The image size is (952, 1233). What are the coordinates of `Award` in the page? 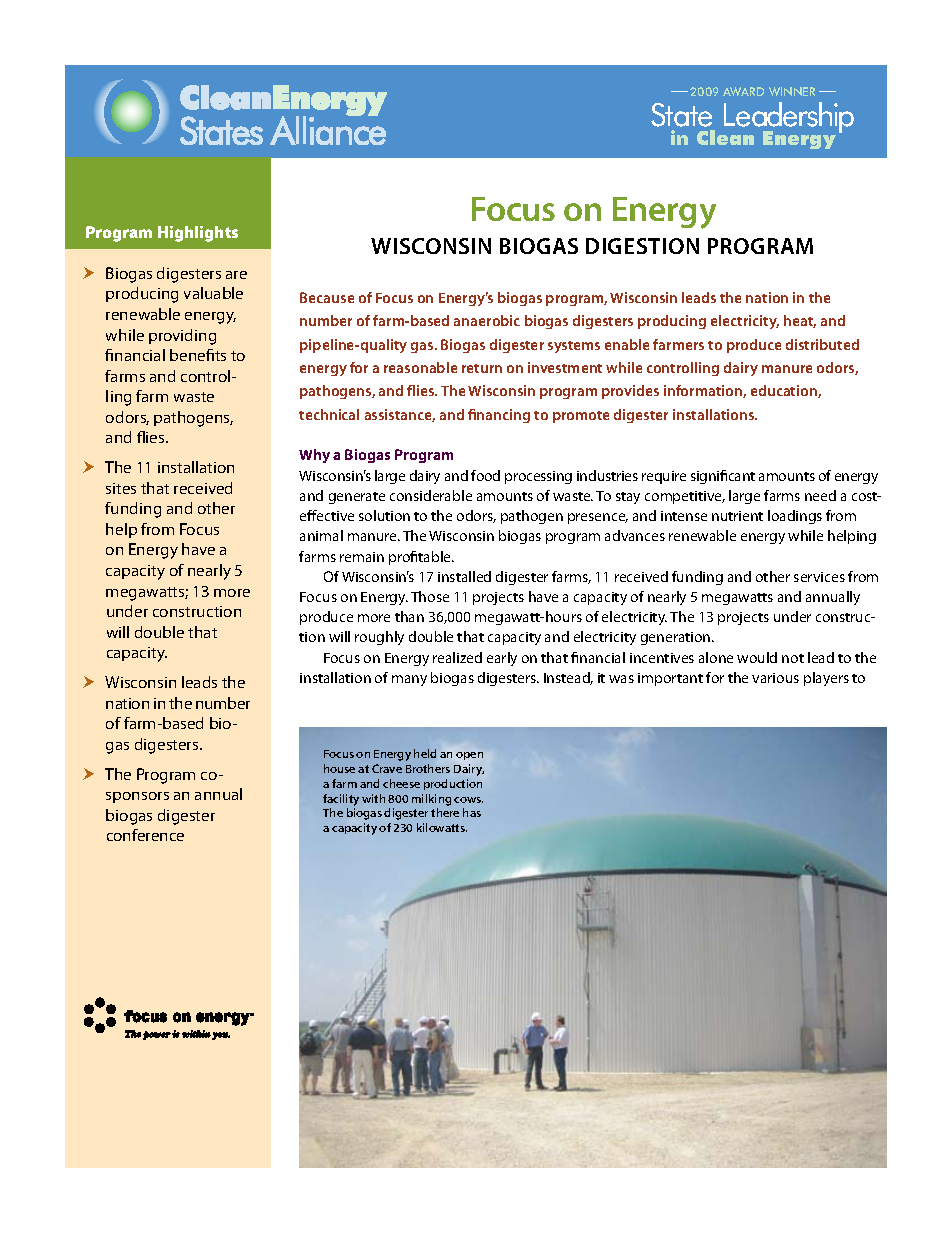 It's located at (743, 91).
